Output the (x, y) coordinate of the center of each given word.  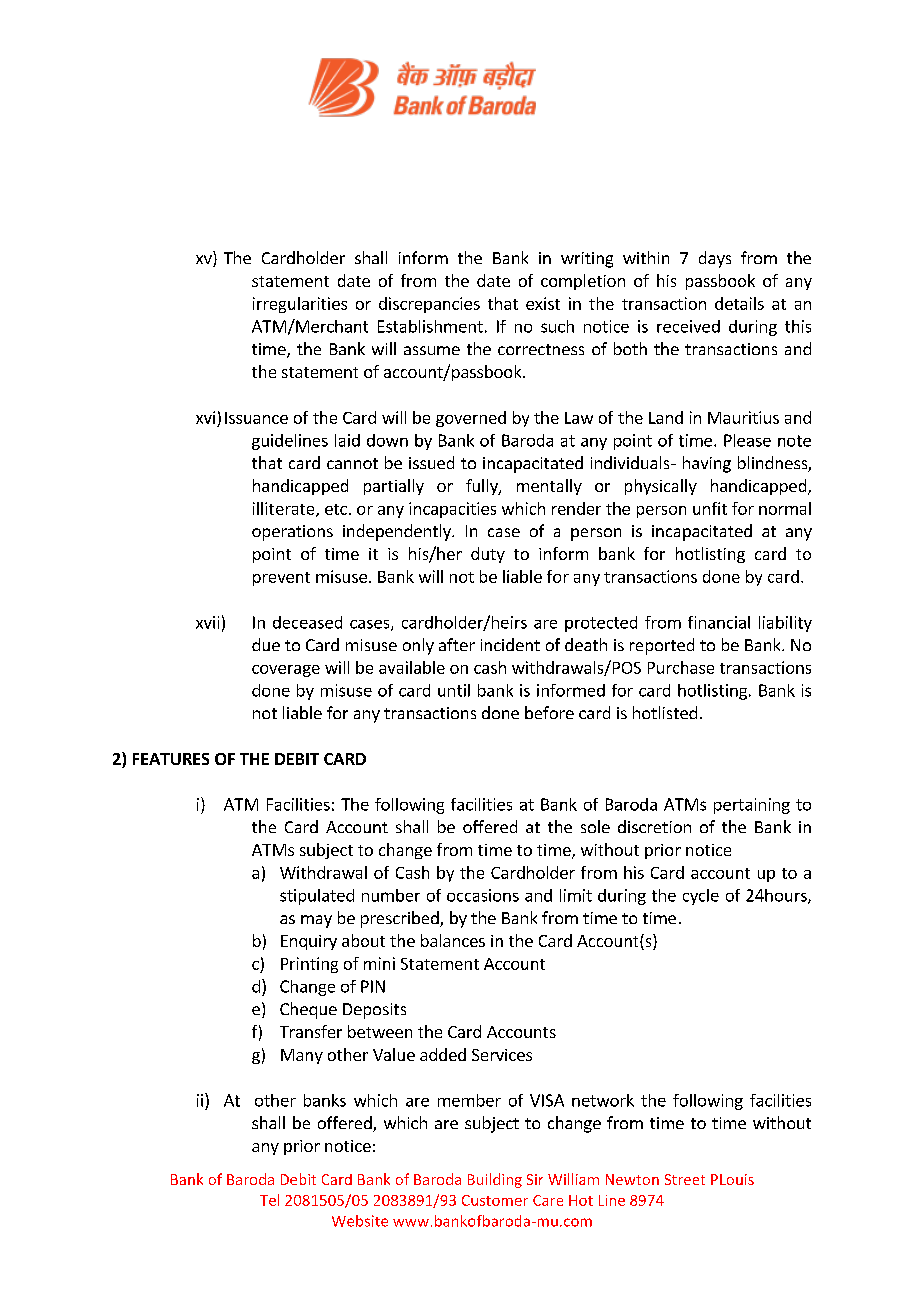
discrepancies (429, 305)
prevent (281, 579)
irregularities (300, 305)
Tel (269, 1200)
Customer (495, 1200)
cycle (701, 897)
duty (488, 555)
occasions (483, 895)
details (739, 303)
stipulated (317, 897)
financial (719, 622)
